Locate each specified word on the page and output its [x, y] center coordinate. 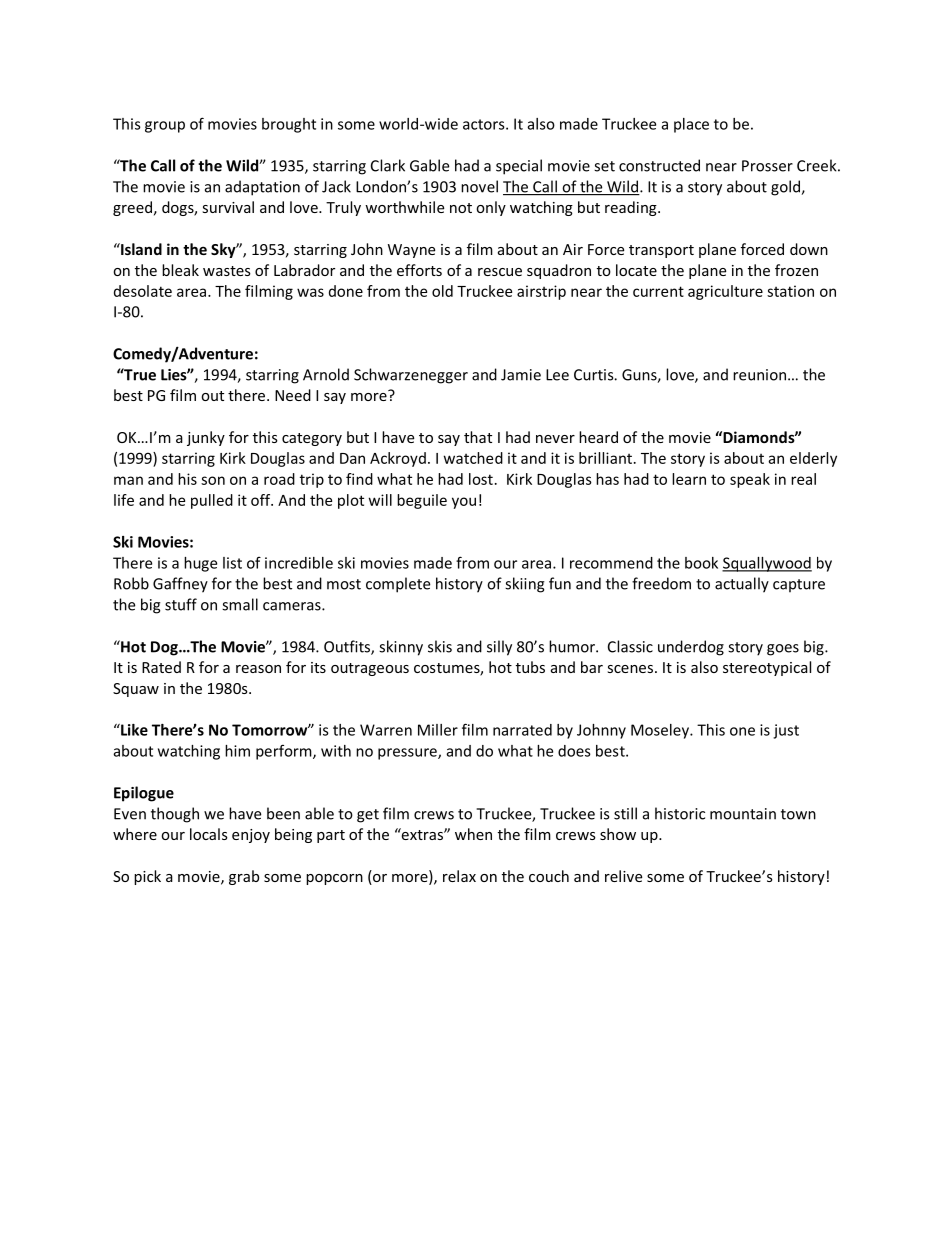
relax [459, 876]
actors [485, 124]
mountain [743, 814]
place [691, 125]
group [165, 127]
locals [209, 834]
